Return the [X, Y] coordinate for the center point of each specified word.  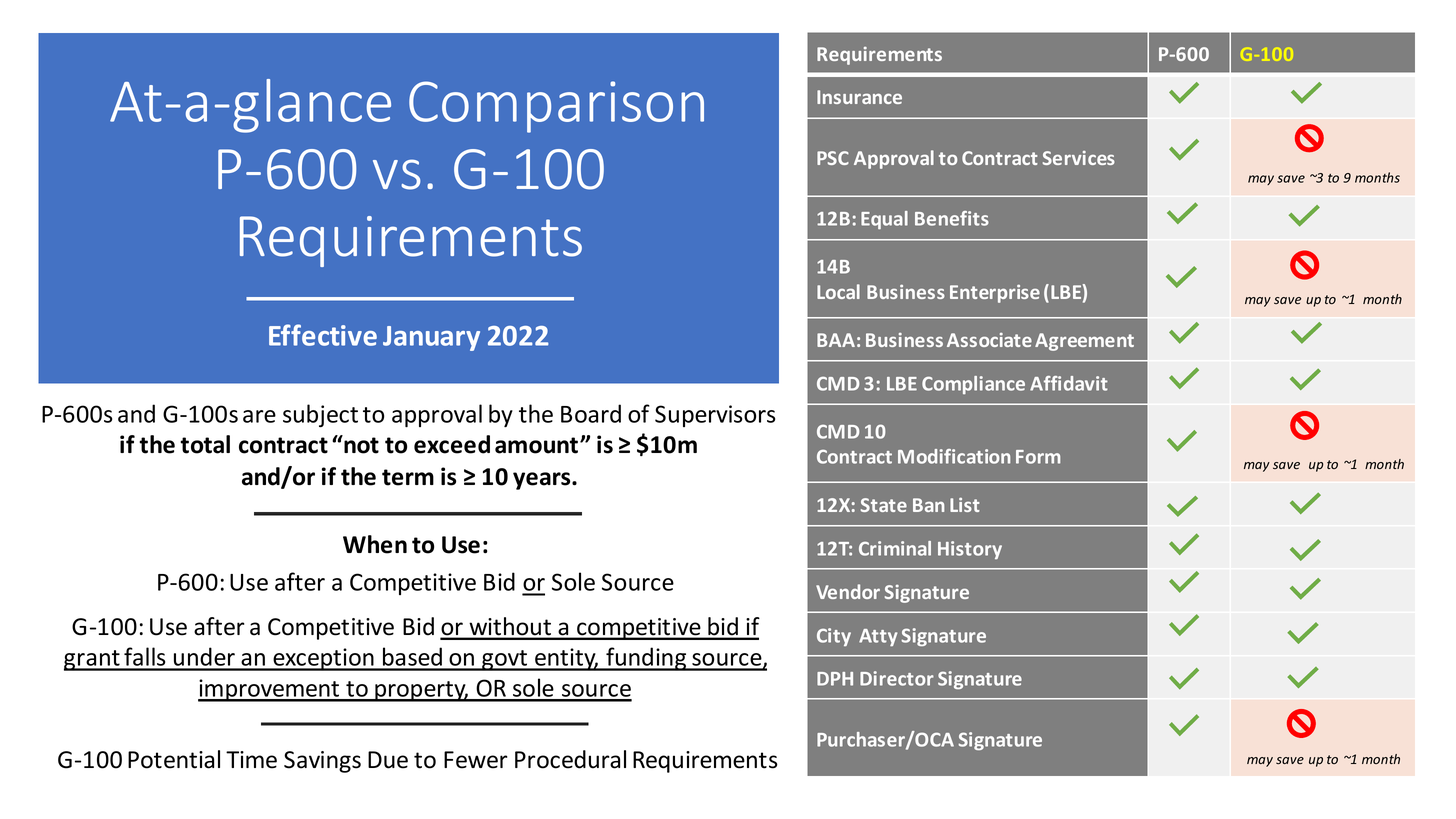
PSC [833, 158]
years [543, 481]
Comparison [556, 107]
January [431, 338]
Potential [174, 759]
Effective [323, 335]
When [375, 544]
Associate [989, 340]
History [970, 550]
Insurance [859, 97]
